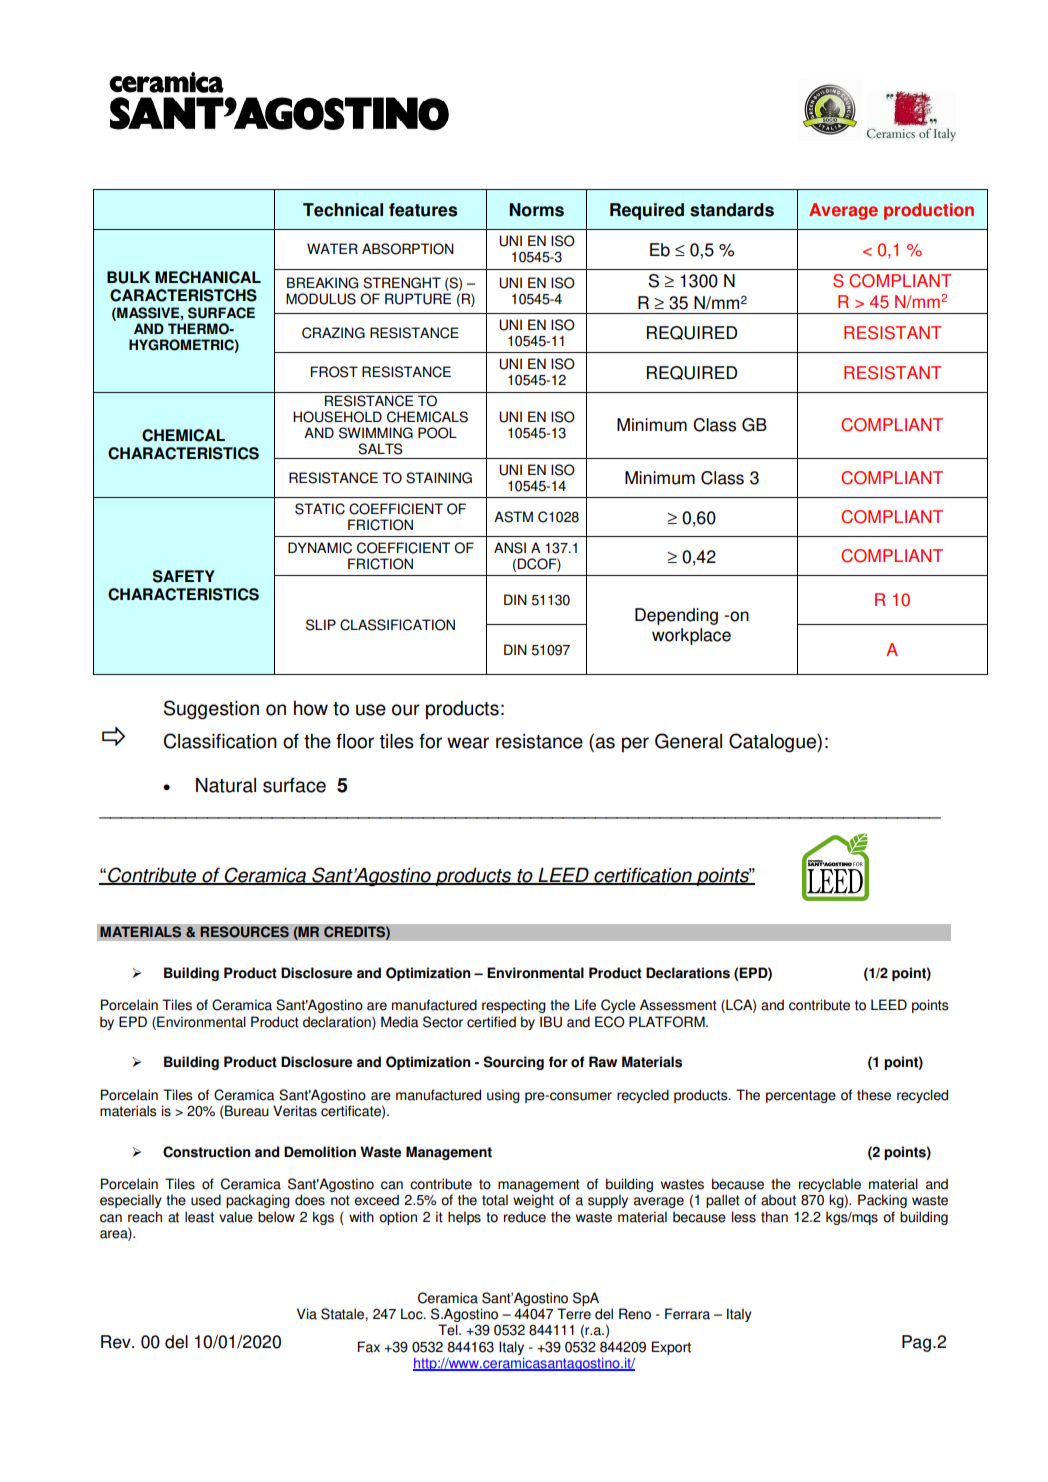  What do you see at coordinates (449, 1330) in the screenshot?
I see `Tel` at bounding box center [449, 1330].
